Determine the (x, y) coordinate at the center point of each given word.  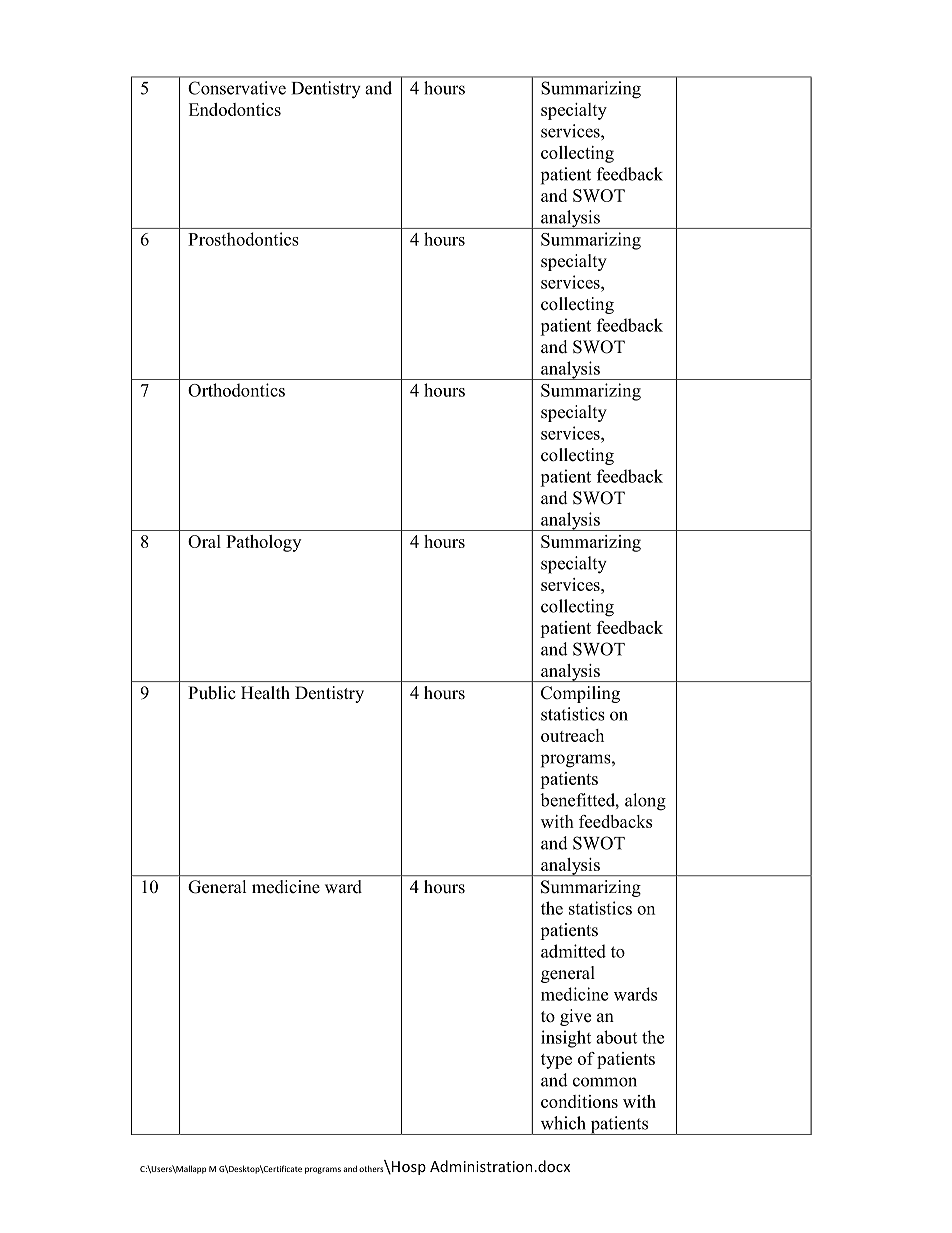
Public (211, 692)
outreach (572, 735)
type (556, 1061)
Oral (204, 541)
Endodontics (235, 109)
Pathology (263, 543)
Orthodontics (236, 390)
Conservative (237, 88)
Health (265, 692)
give (575, 1017)
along (645, 802)
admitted (573, 951)
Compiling (580, 694)
